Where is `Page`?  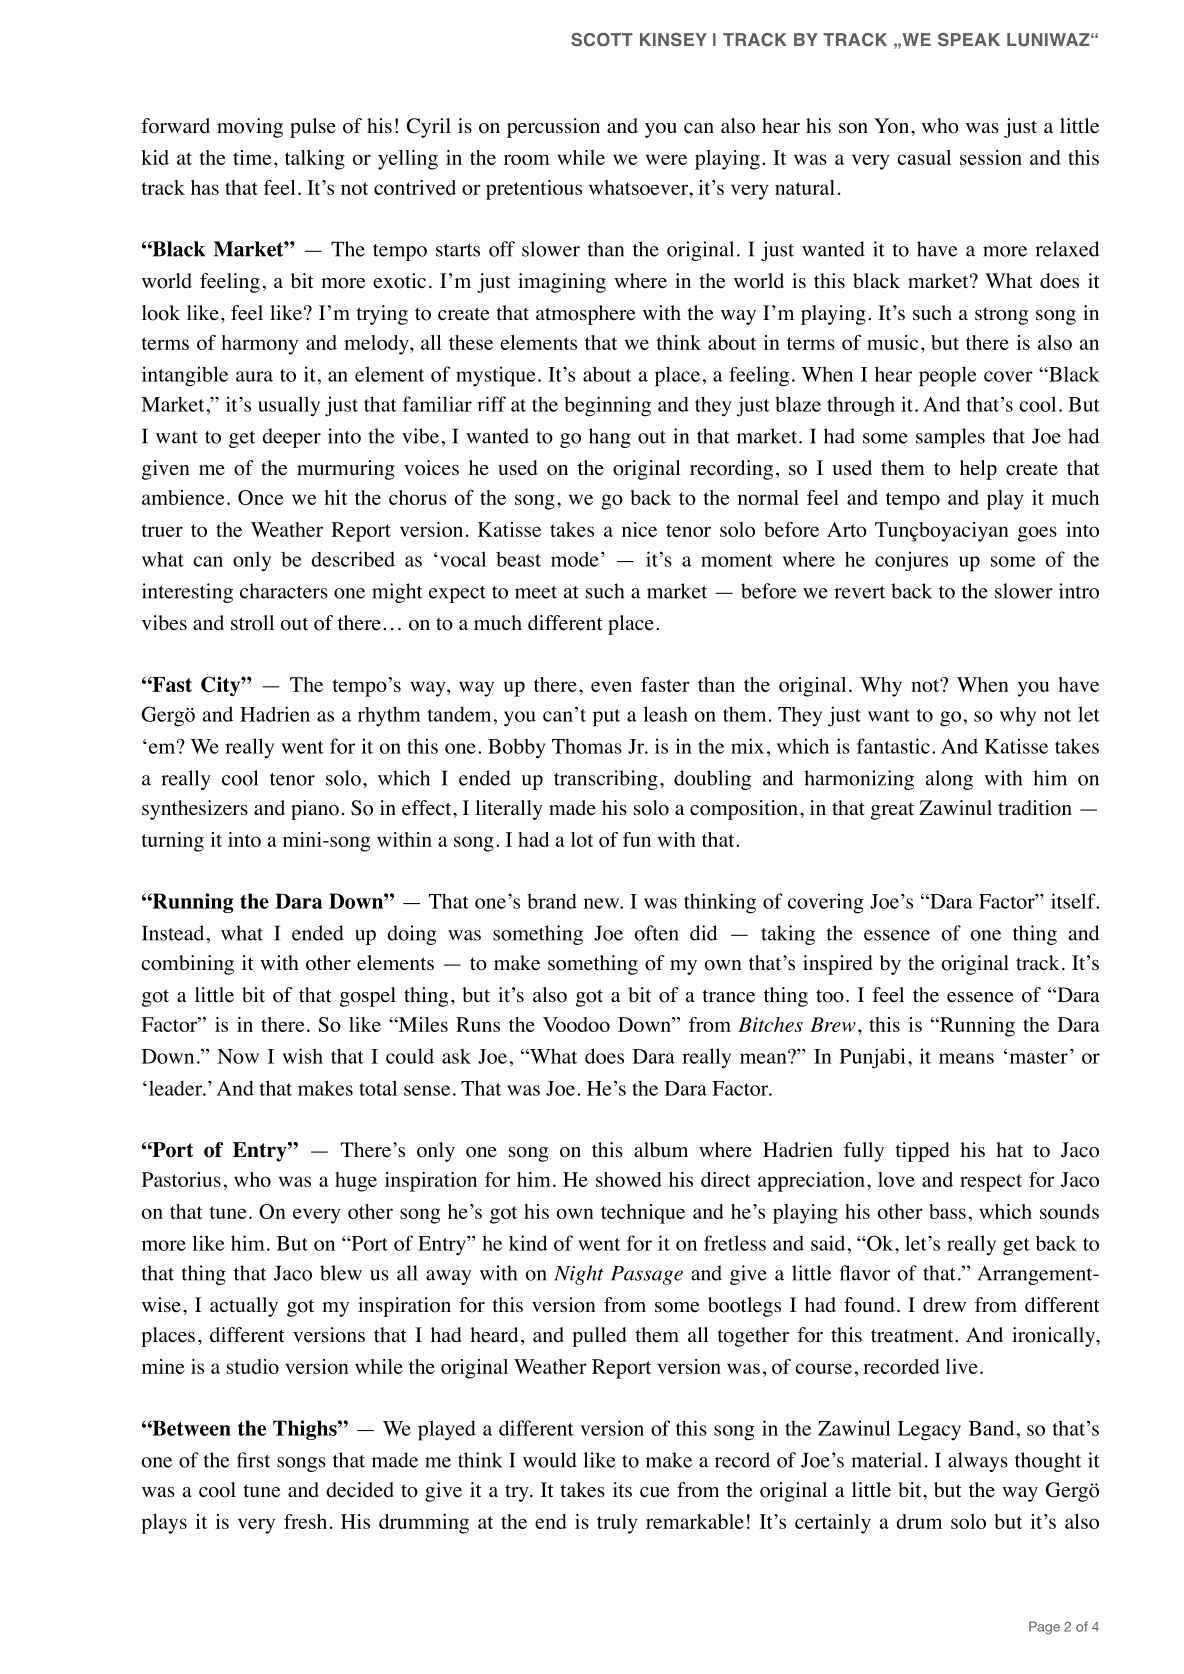
Page is located at coordinates (1044, 1628).
